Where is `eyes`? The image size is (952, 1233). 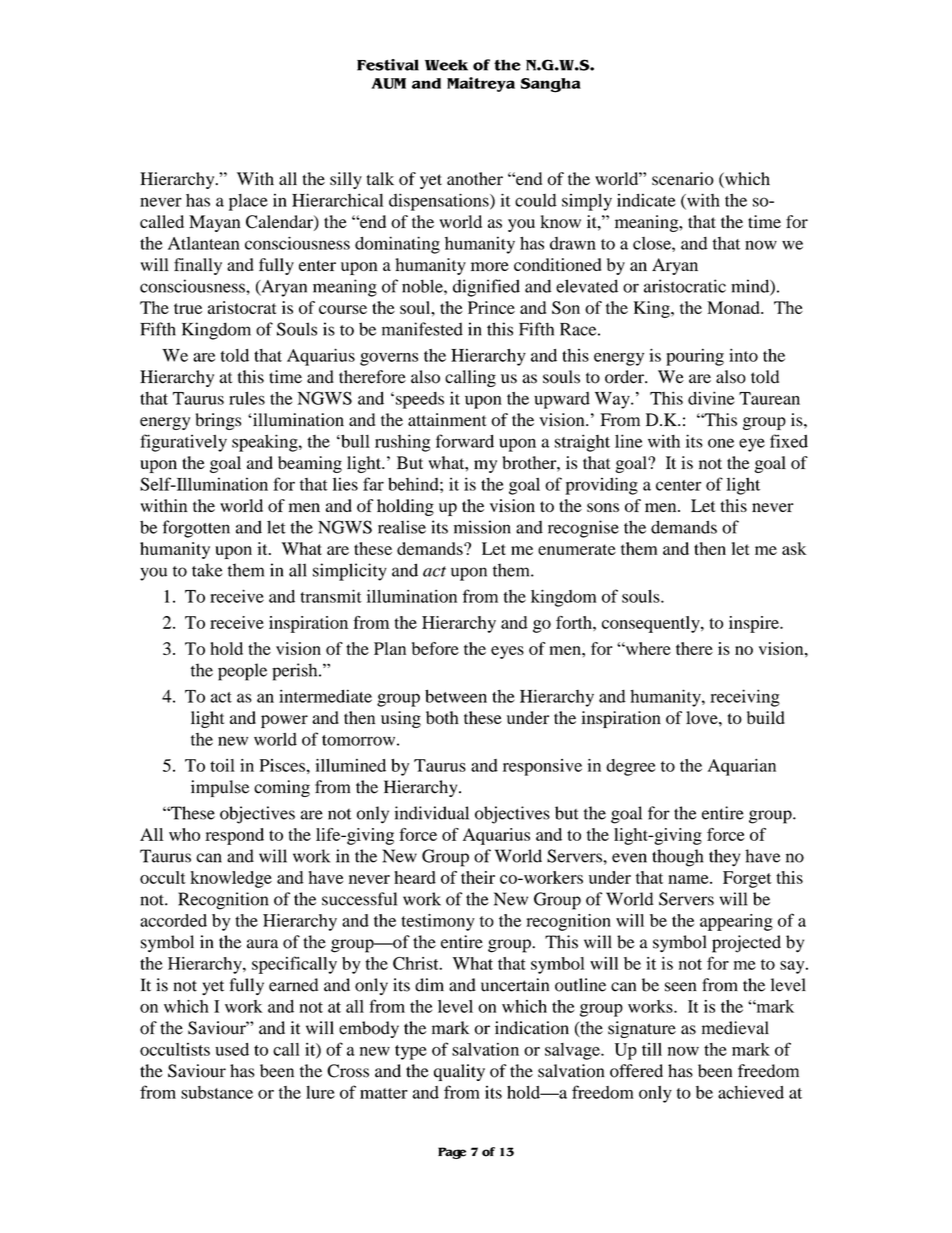 eyes is located at coordinates (507, 652).
